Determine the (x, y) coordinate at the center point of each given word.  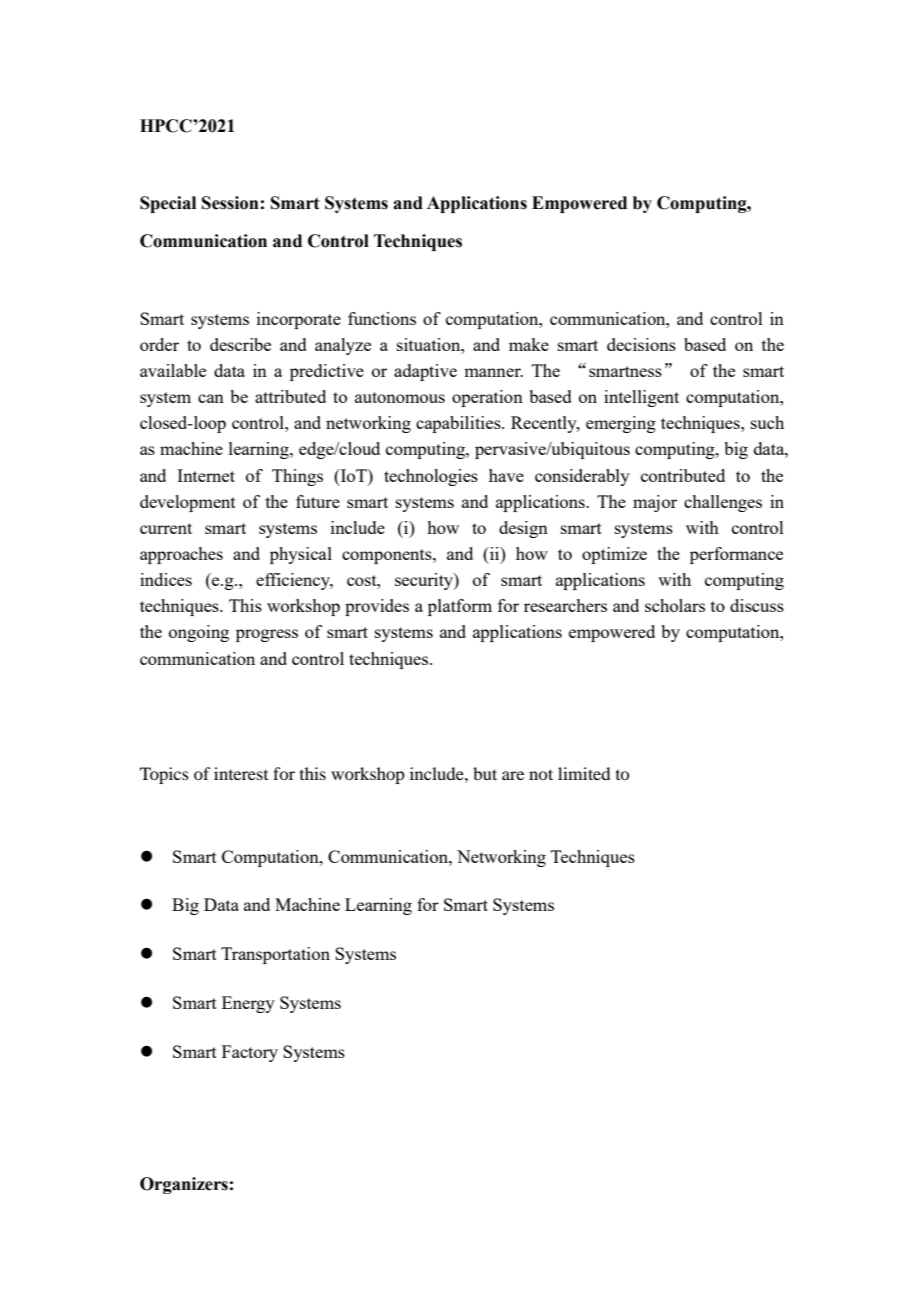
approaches (181, 555)
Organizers (184, 1185)
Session (230, 203)
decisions (641, 344)
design (523, 529)
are (513, 775)
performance (736, 555)
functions (382, 318)
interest (241, 773)
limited (584, 773)
